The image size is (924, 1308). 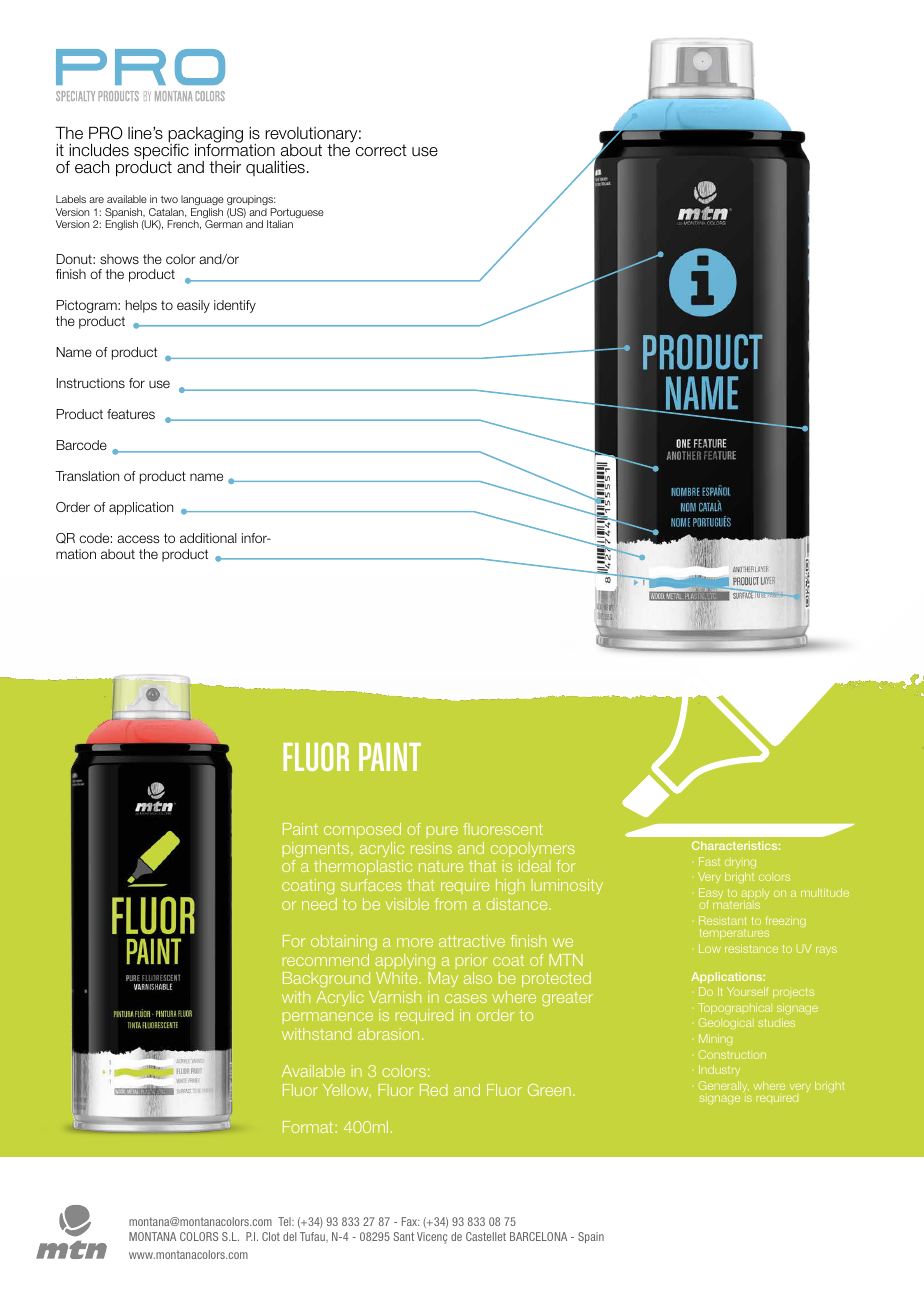 What do you see at coordinates (381, 150) in the screenshot?
I see `correct` at bounding box center [381, 150].
